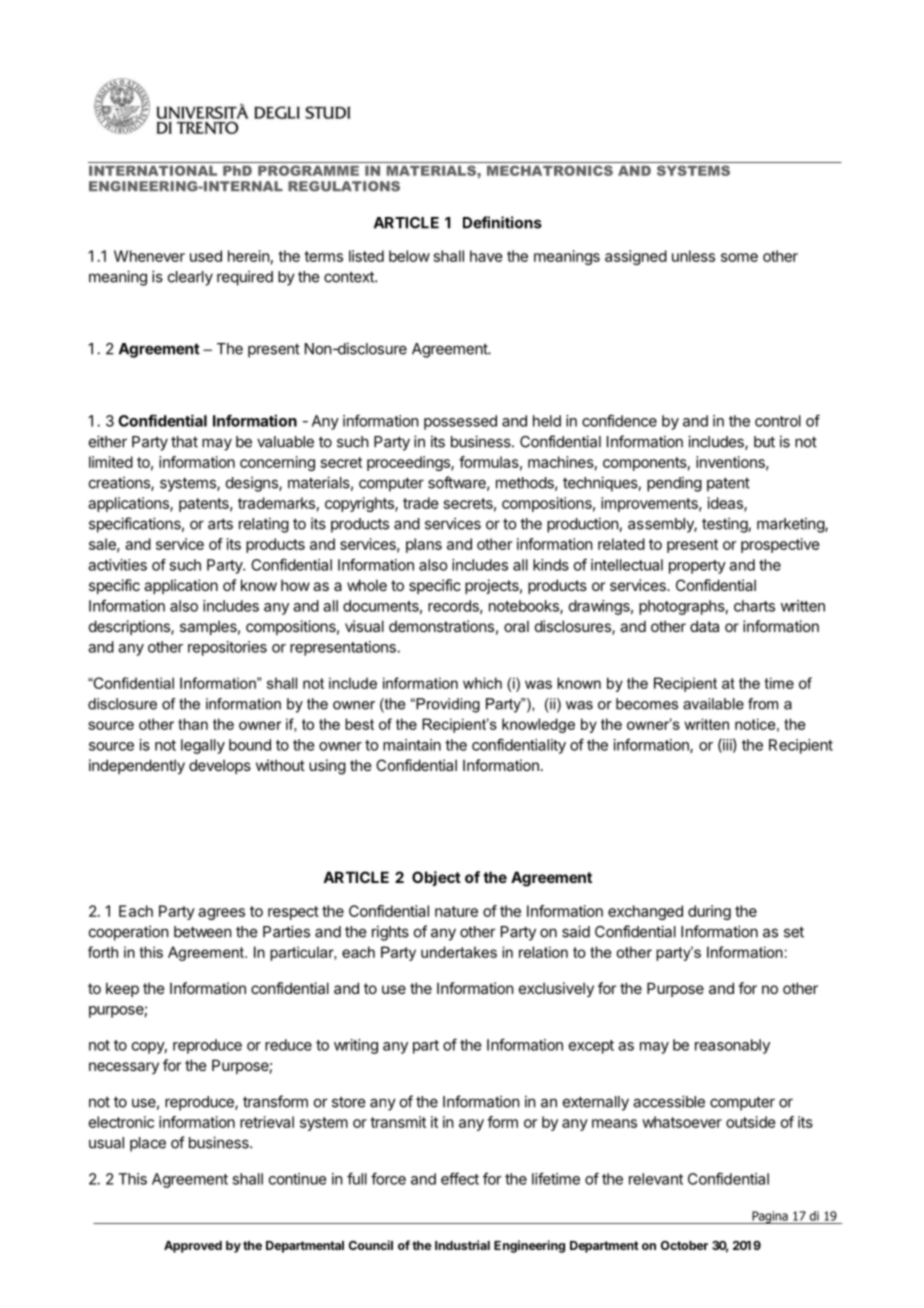 This screenshot has width=924, height=1308. What do you see at coordinates (462, 1245) in the screenshot?
I see `Industrial` at bounding box center [462, 1245].
